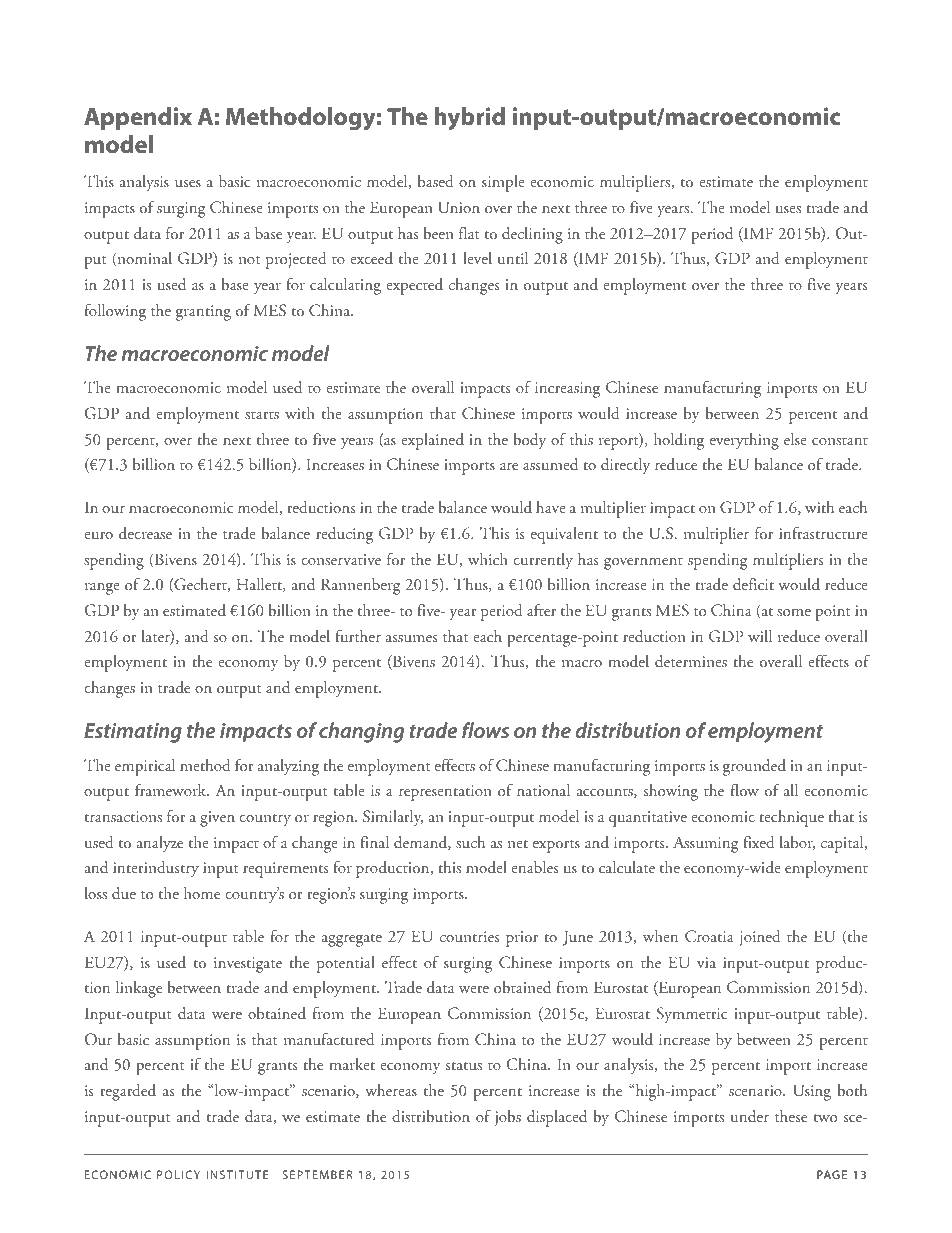  What do you see at coordinates (532, 235) in the image?
I see `declining` at bounding box center [532, 235].
